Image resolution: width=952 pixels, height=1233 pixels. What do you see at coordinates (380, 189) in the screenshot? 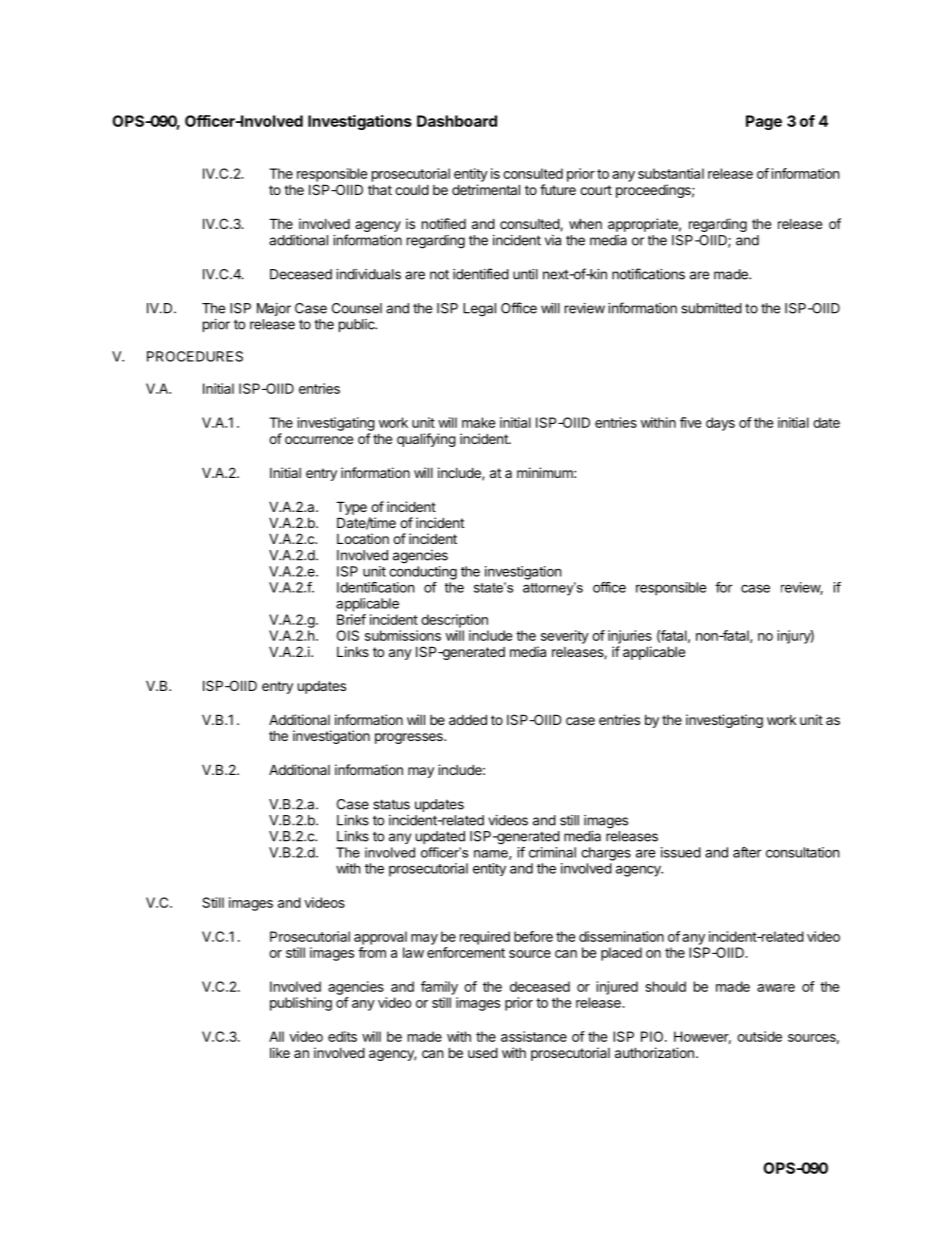
I see `that` at bounding box center [380, 189].
